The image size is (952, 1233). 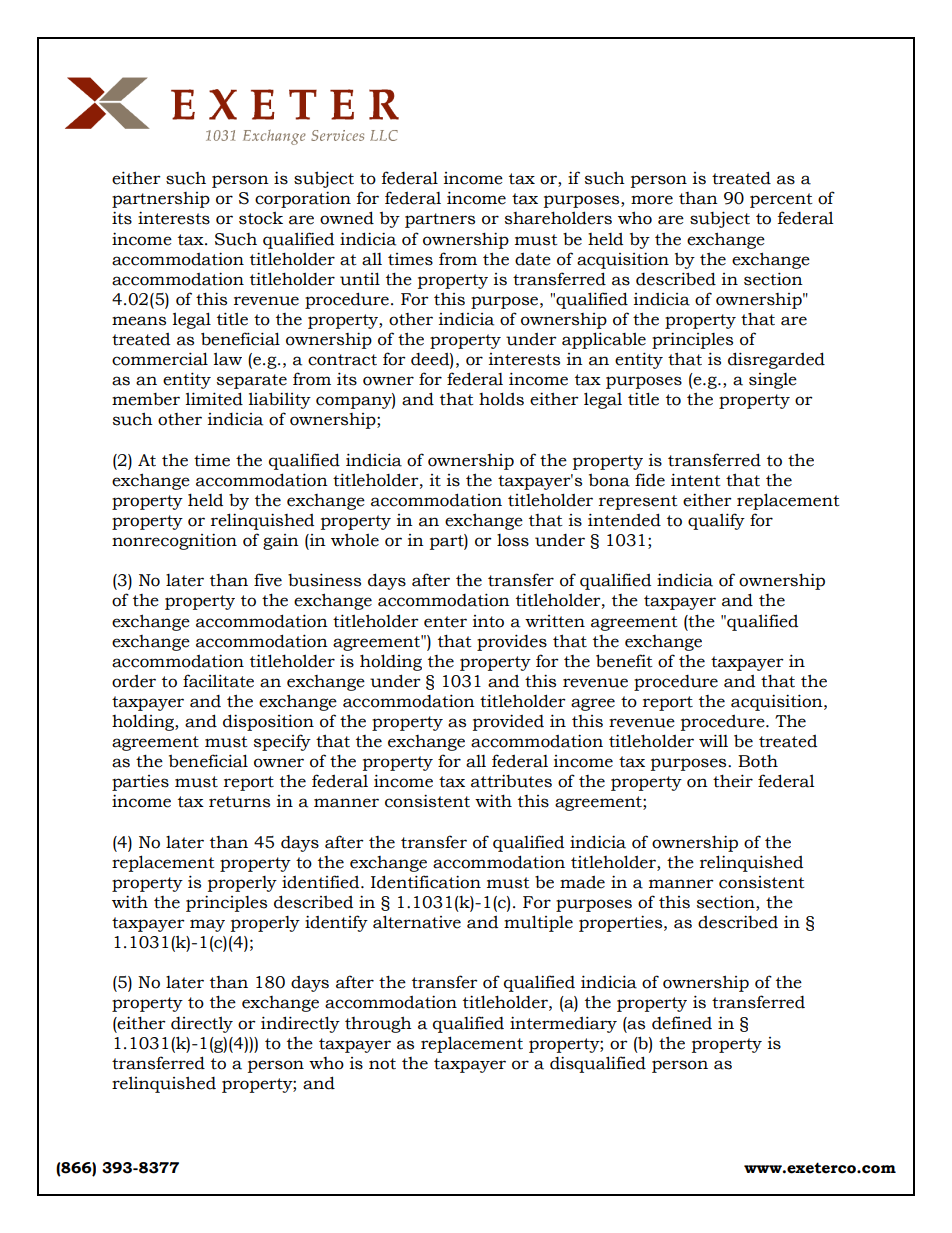 I want to click on attributes, so click(x=511, y=781).
